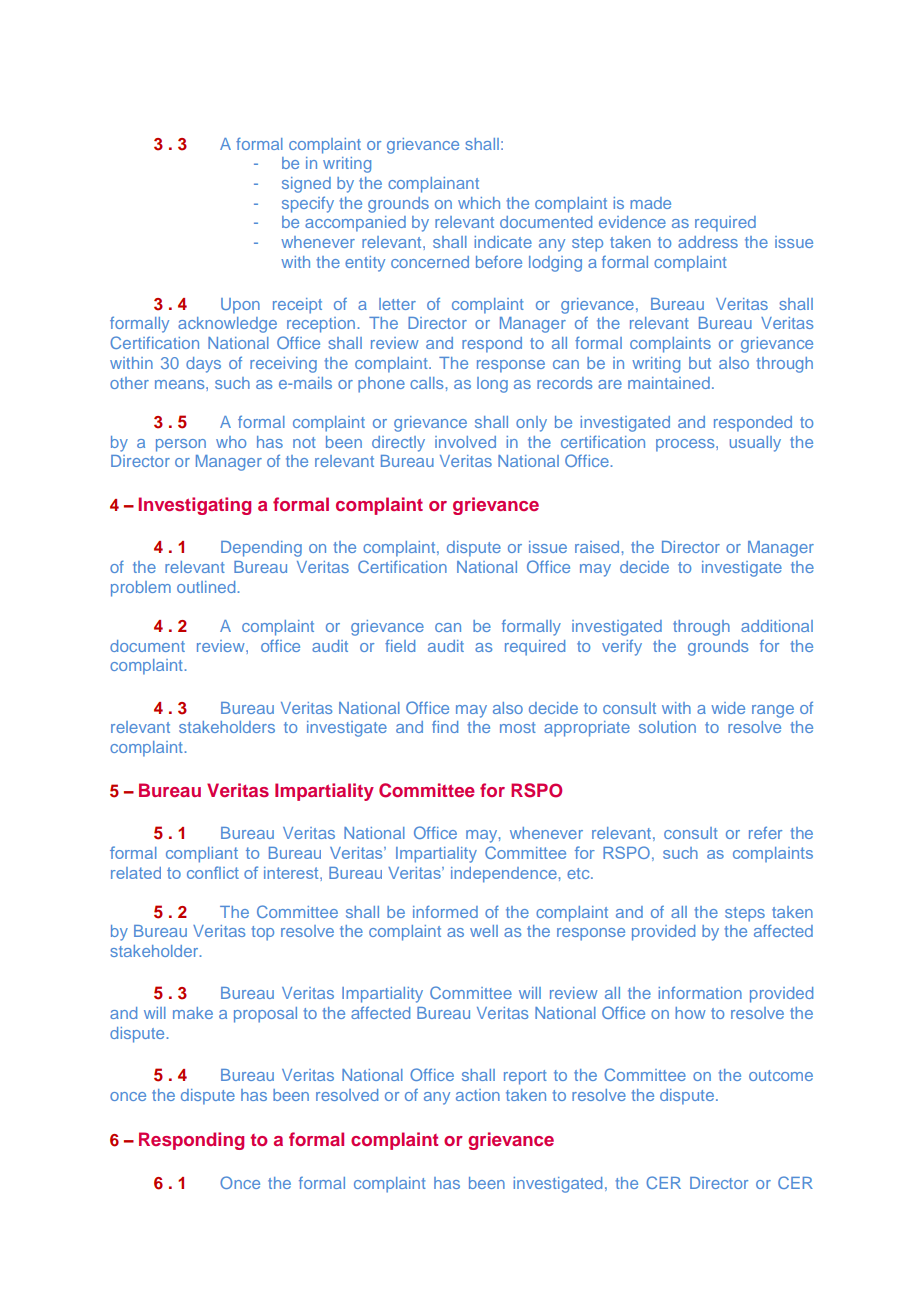 The height and width of the screenshot is (1308, 924). Describe the element at coordinates (308, 204) in the screenshot. I see `specify` at that location.
